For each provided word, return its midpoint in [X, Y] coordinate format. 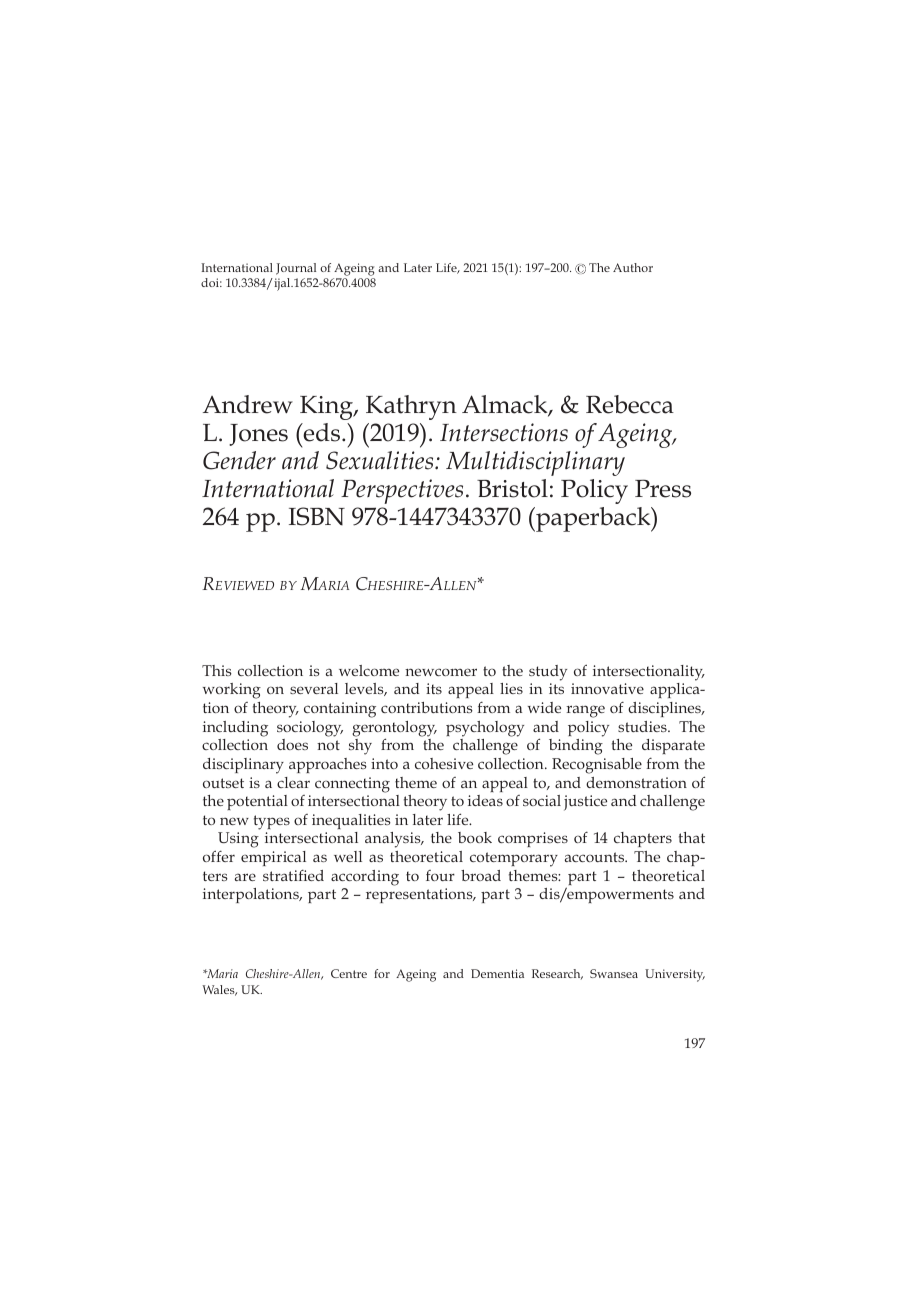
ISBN [317, 516]
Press [663, 488]
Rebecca [630, 404]
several [314, 688]
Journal [296, 269]
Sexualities [381, 460]
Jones [258, 435]
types [272, 822]
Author [633, 267]
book [475, 837]
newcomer [441, 672]
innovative [607, 688]
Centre [349, 973]
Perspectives [402, 491]
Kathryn [411, 407]
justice [585, 803]
